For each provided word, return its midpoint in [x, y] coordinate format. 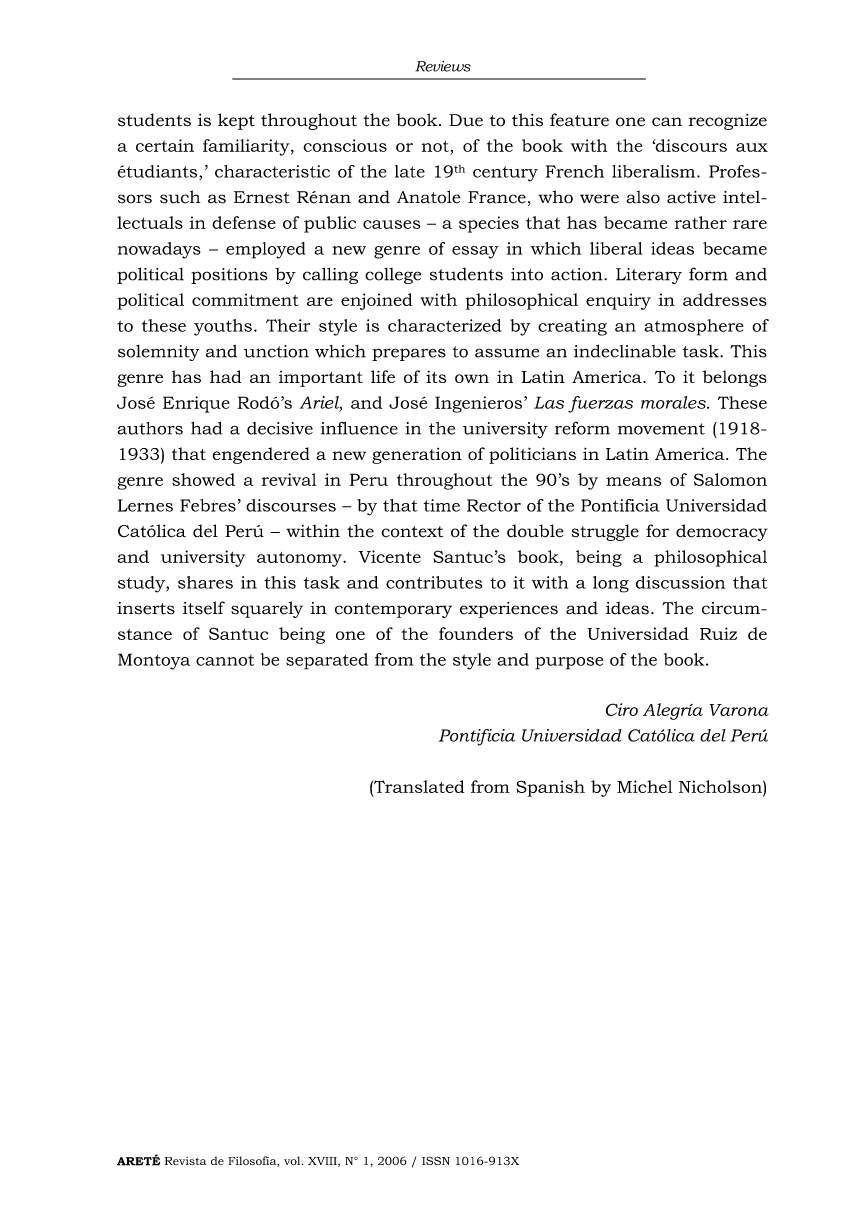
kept [236, 121]
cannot [225, 660]
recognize [728, 122]
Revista [186, 1161]
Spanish [550, 788]
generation [417, 456]
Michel [644, 786]
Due [466, 120]
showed [203, 479]
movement [661, 429]
